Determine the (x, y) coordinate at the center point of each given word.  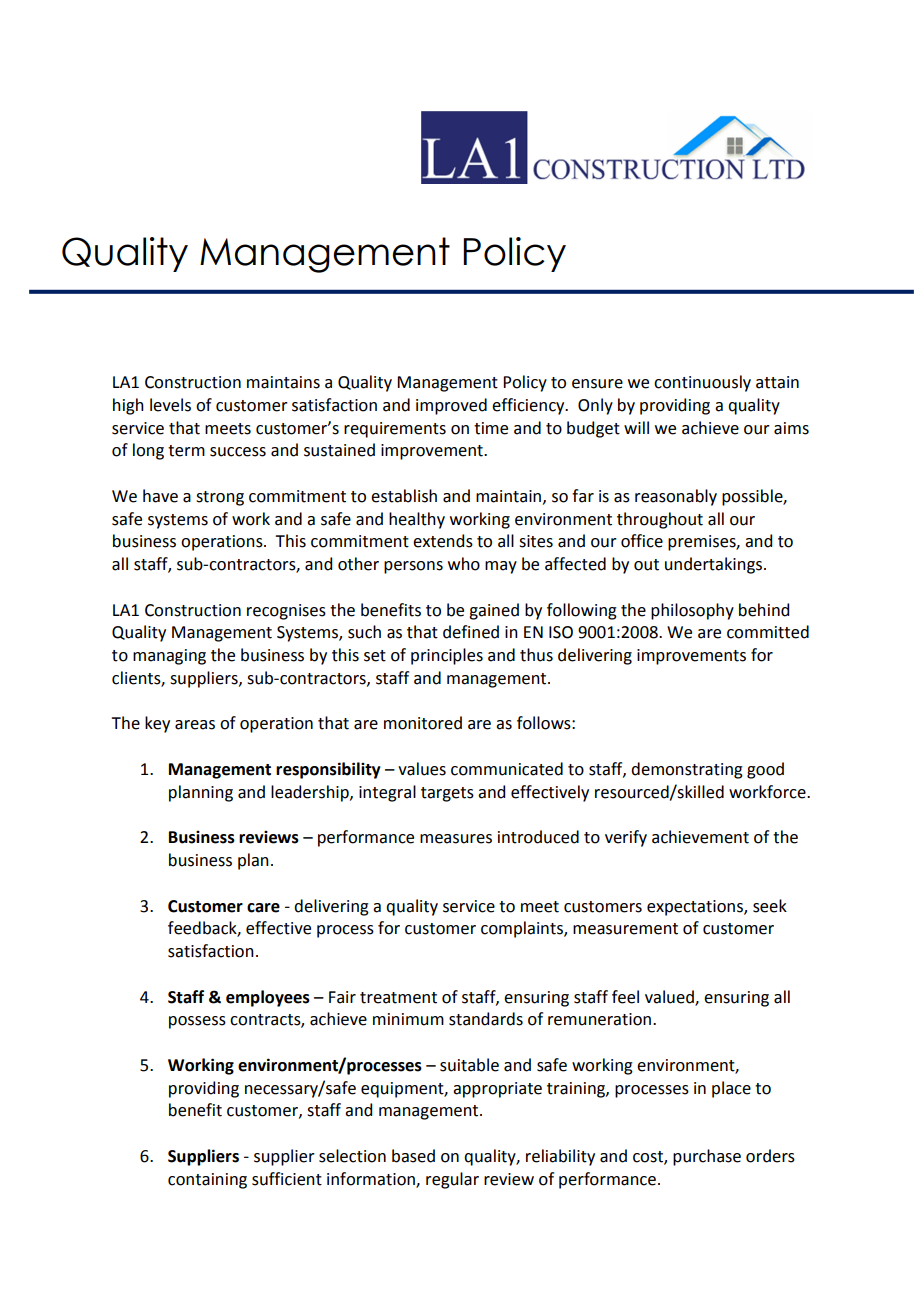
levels (170, 405)
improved (451, 406)
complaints (523, 929)
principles (447, 656)
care (263, 908)
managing (169, 657)
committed (768, 632)
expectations (696, 908)
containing (207, 1181)
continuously (702, 383)
